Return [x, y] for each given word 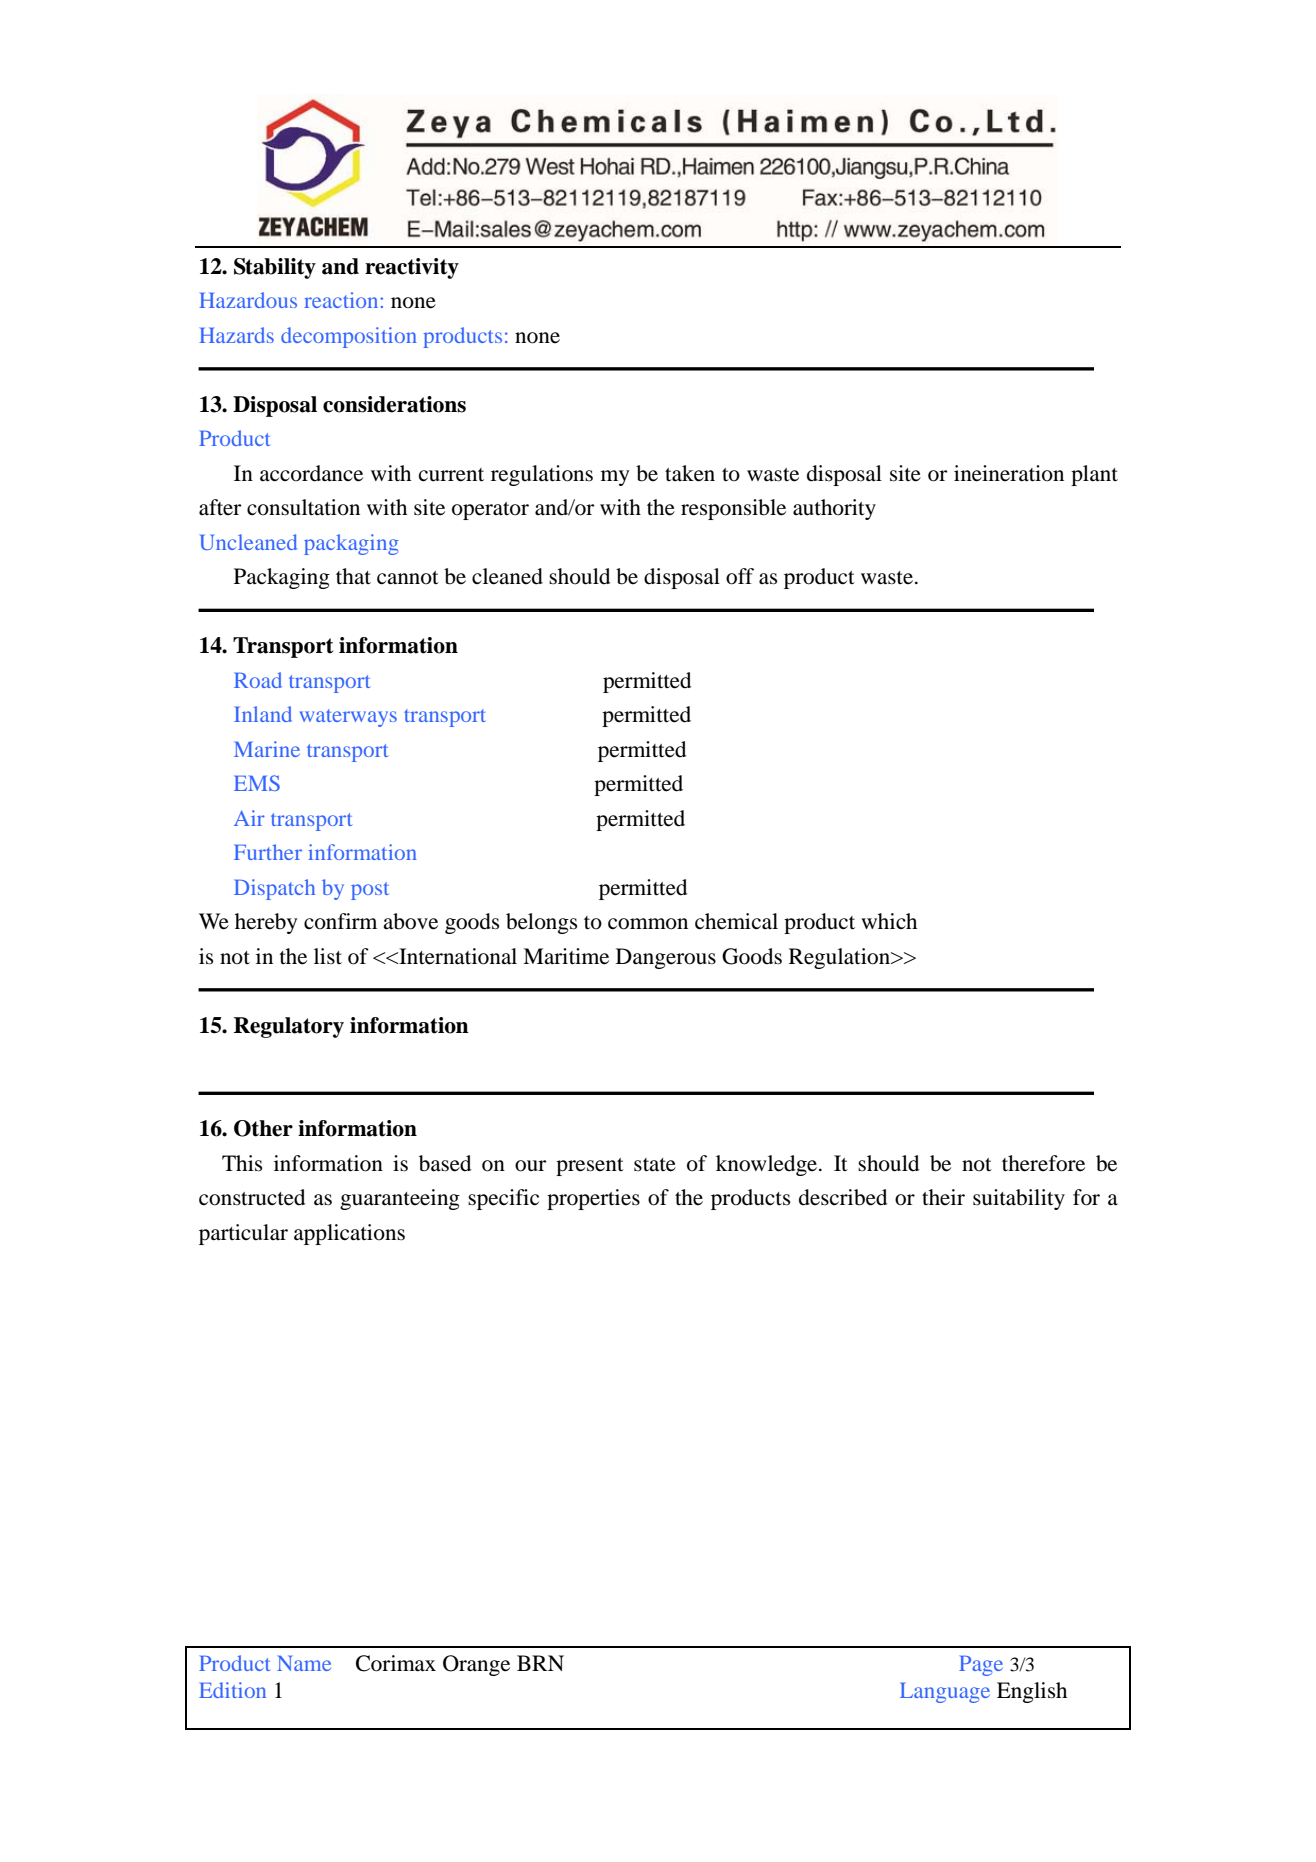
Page [981, 1665]
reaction [342, 300]
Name [304, 1663]
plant [1094, 475]
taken [690, 473]
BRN [540, 1663]
